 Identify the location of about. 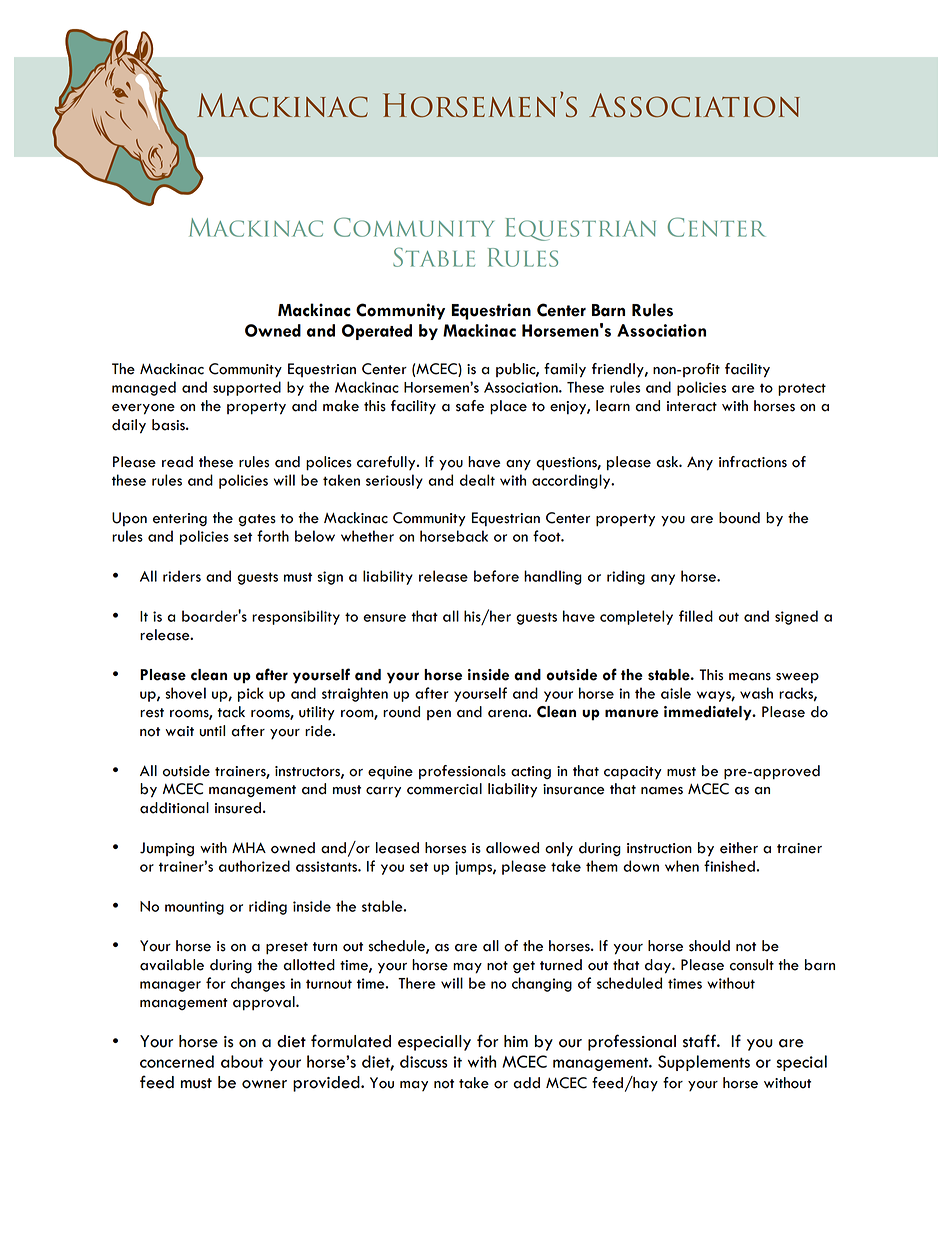
(242, 1061).
